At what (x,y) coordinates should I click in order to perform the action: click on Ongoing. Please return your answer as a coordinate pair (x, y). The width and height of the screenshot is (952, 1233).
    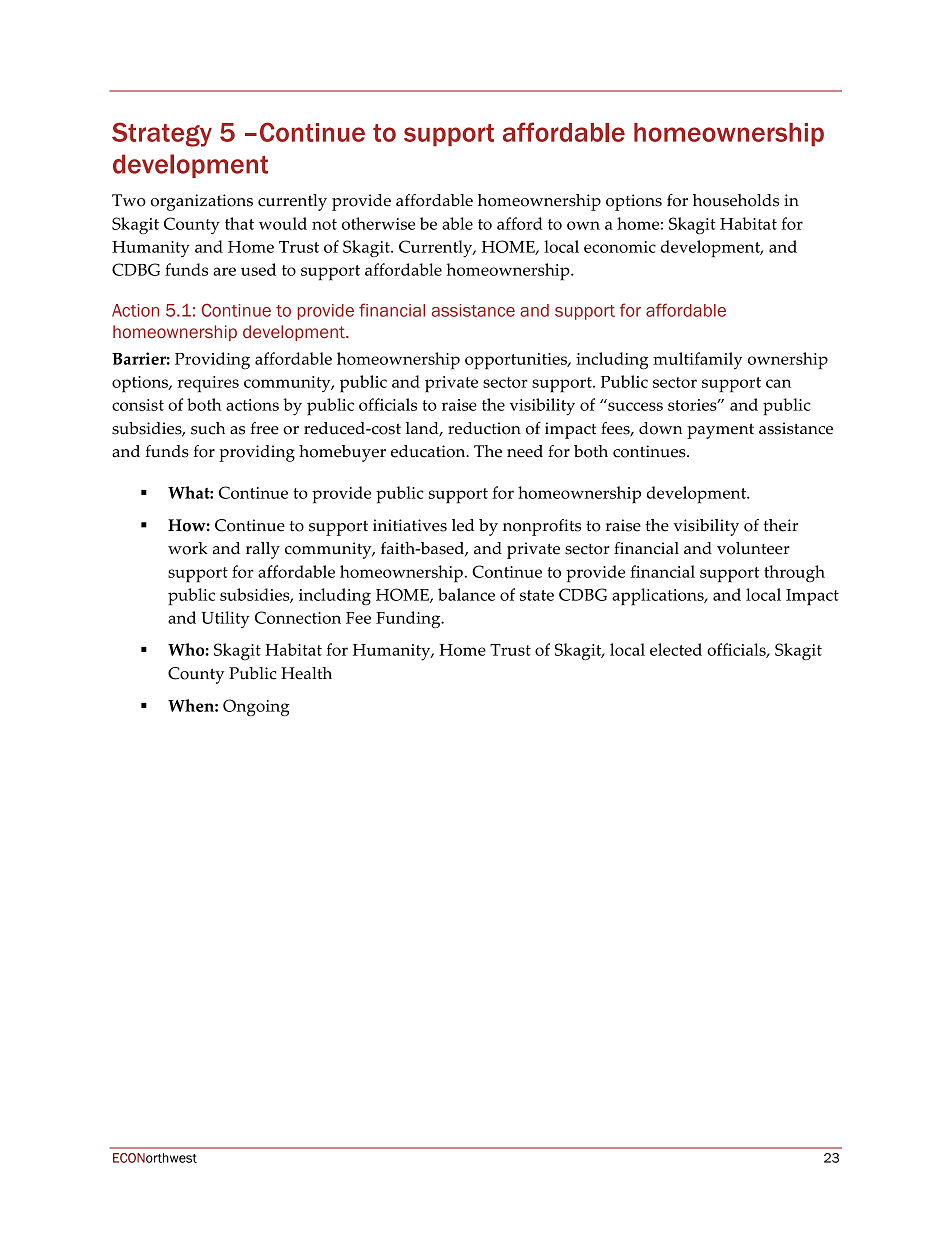
    Looking at the image, I should click on (256, 708).
